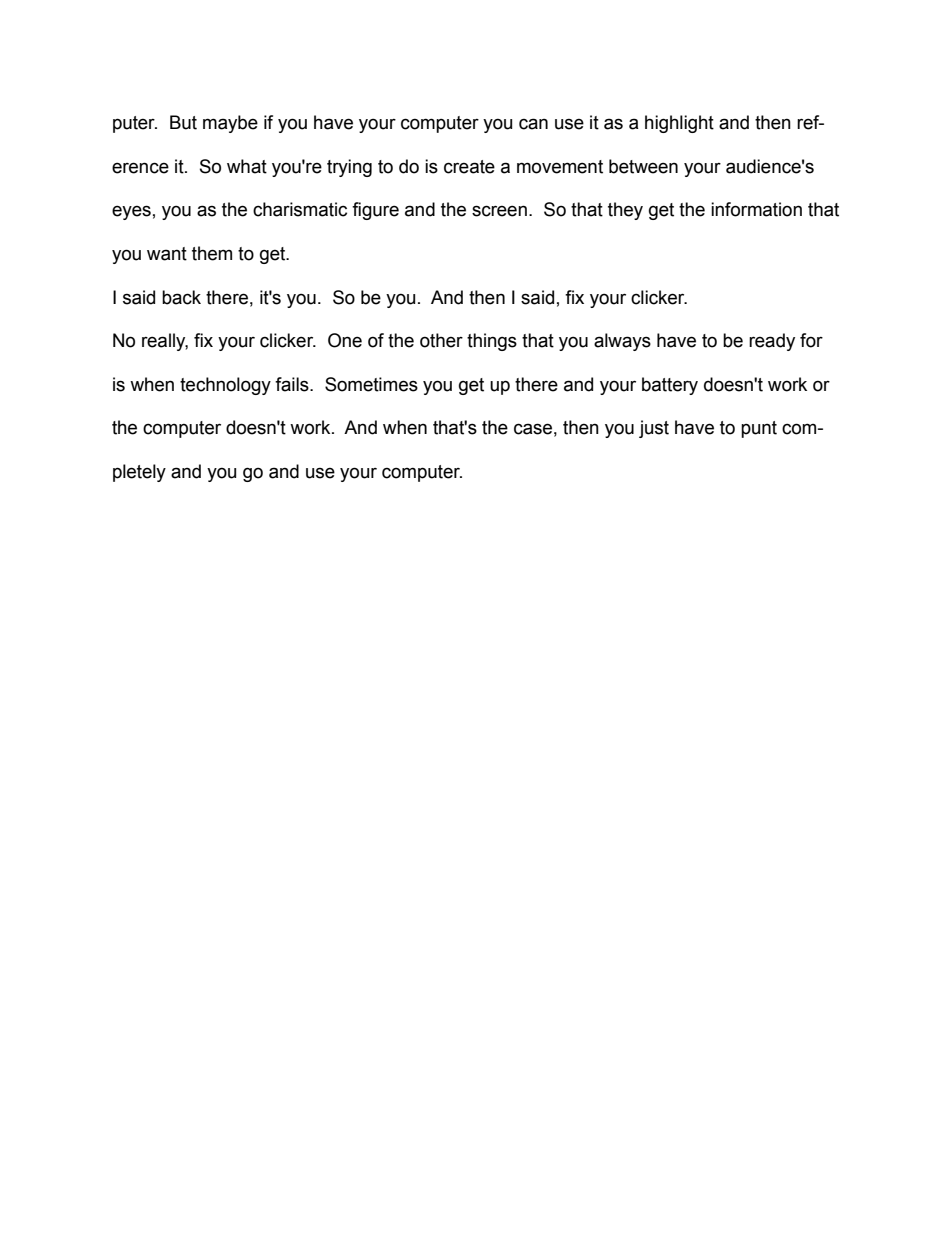 This screenshot has height=1233, width=952. I want to click on maybe, so click(230, 124).
